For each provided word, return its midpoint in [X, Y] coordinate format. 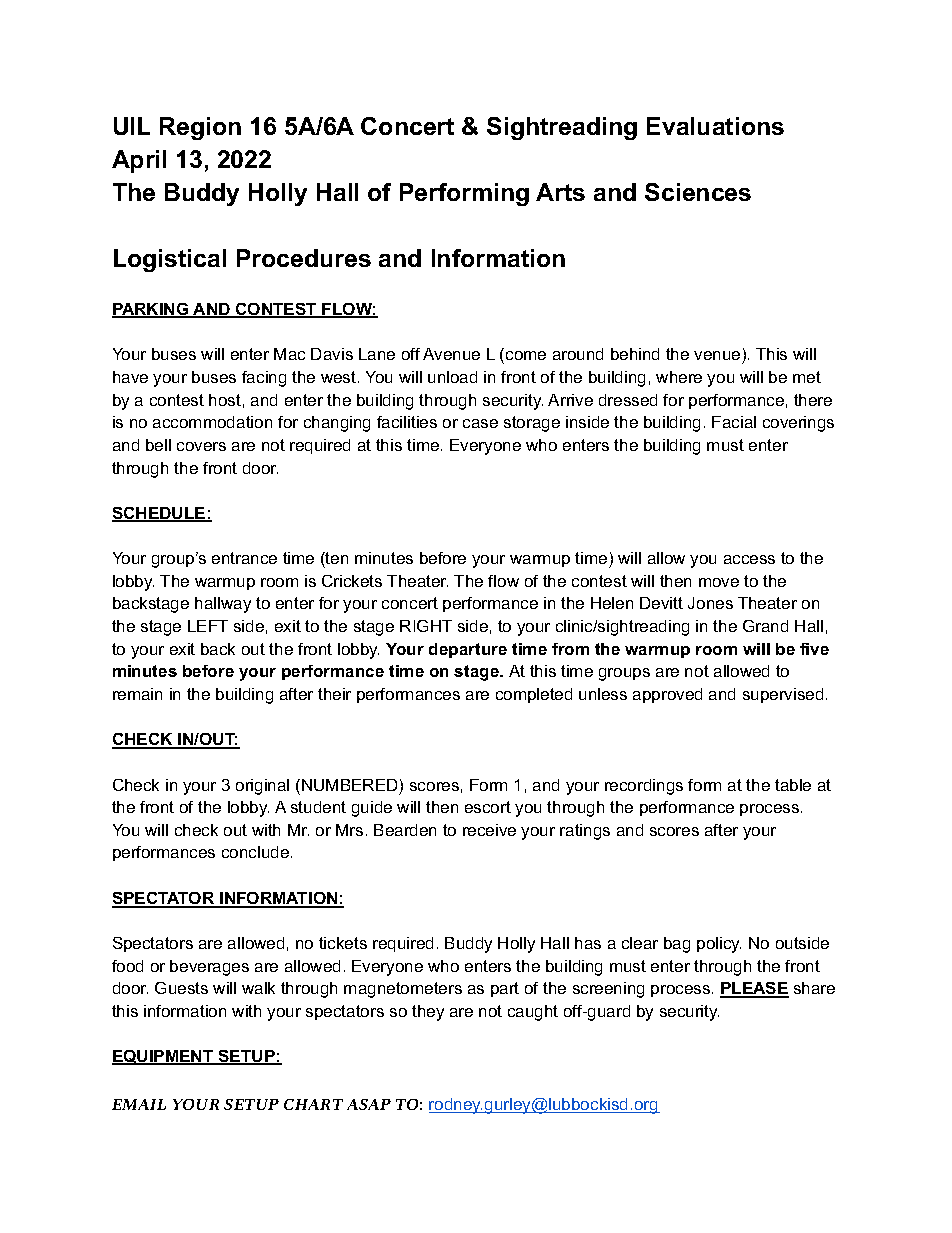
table [793, 785]
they [428, 1013]
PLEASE [754, 990]
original [262, 787]
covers [201, 446]
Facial [734, 422]
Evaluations [715, 126]
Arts [560, 192]
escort [488, 807]
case [480, 423]
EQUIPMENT [164, 1057]
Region [200, 128]
